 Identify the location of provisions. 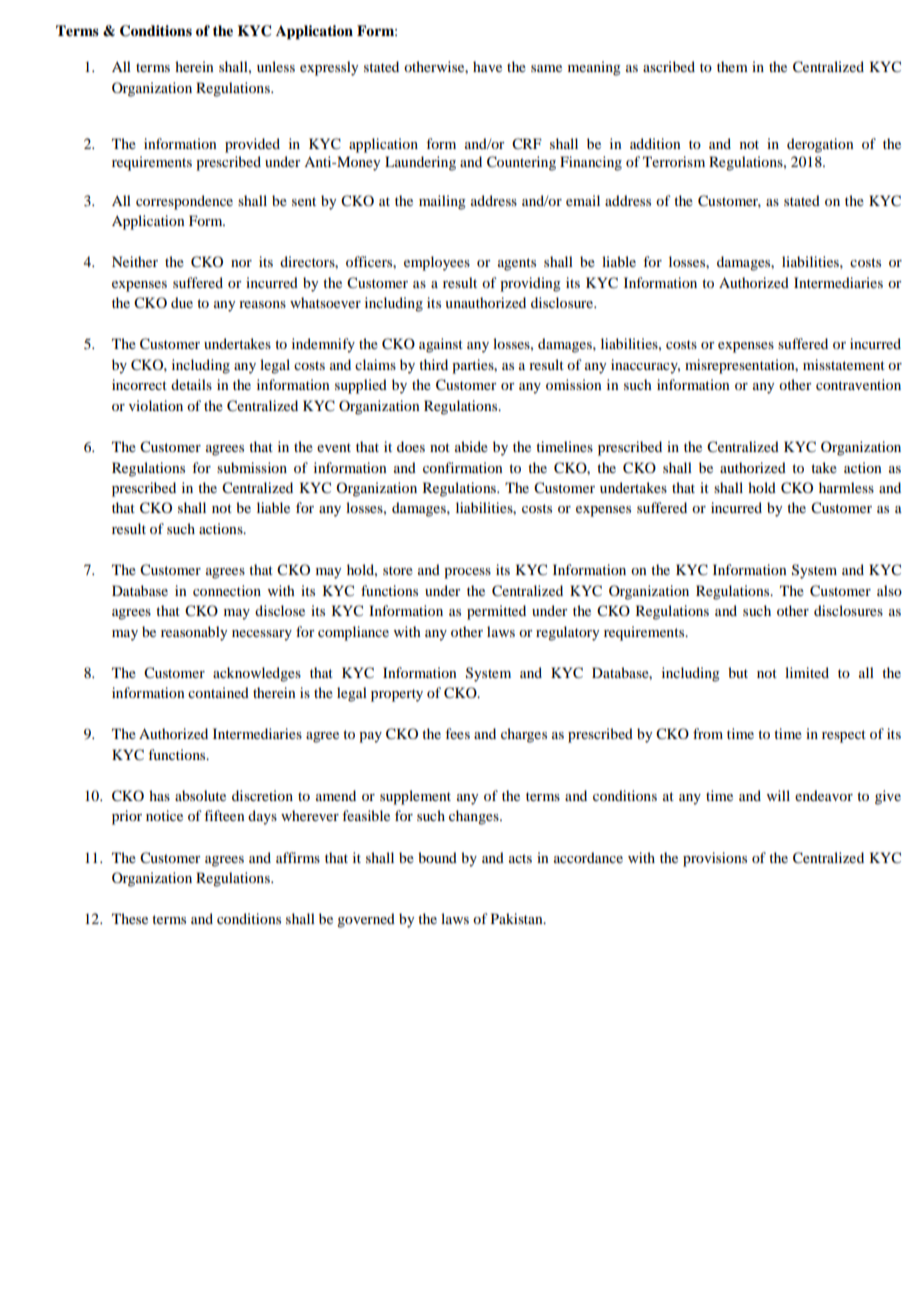
(715, 859).
